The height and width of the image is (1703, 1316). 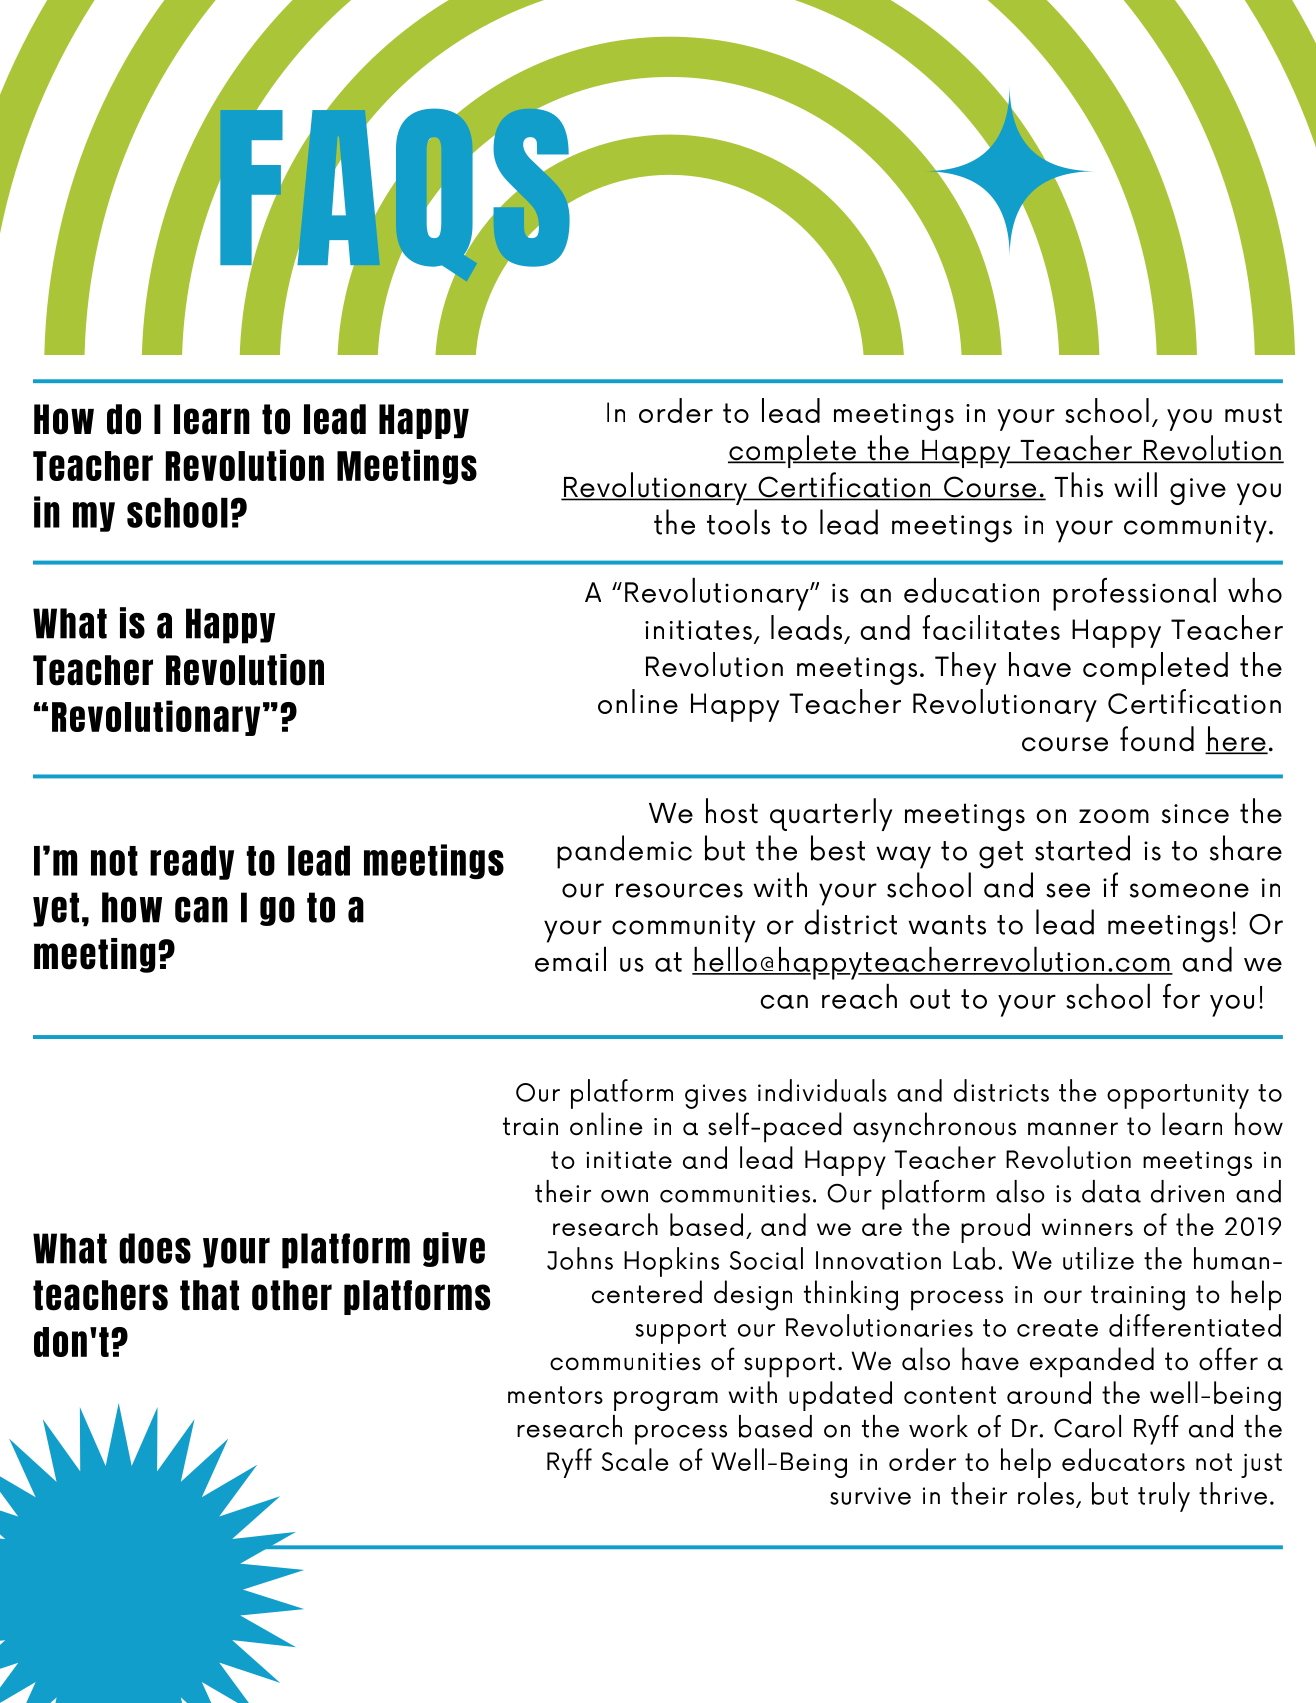 What do you see at coordinates (1123, 1459) in the image?
I see `educators` at bounding box center [1123, 1459].
